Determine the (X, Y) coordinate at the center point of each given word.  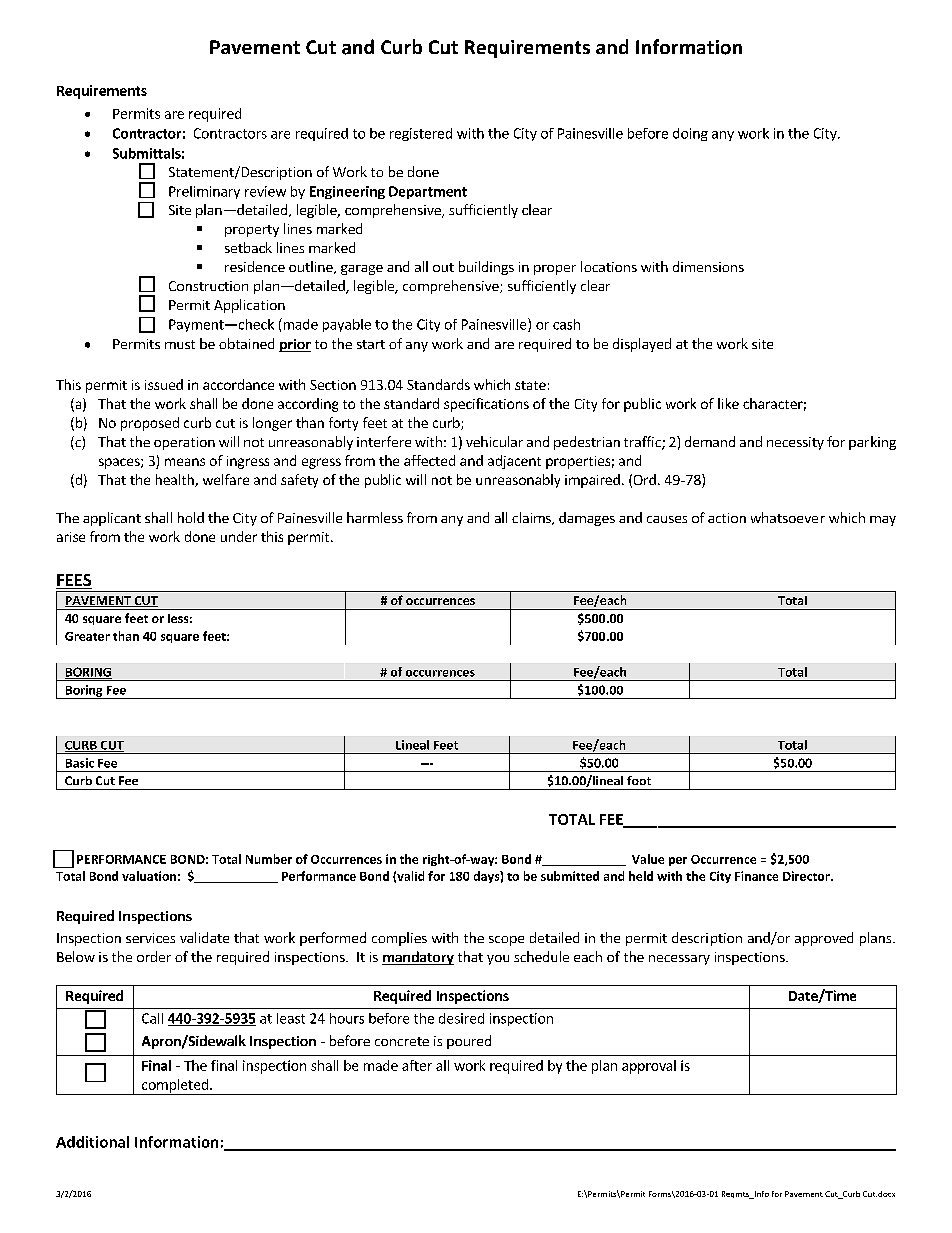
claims (532, 518)
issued (164, 384)
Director (807, 876)
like (728, 403)
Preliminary (204, 192)
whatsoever (788, 517)
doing (690, 134)
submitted (570, 876)
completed (175, 1087)
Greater (87, 636)
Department (428, 192)
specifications (486, 405)
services (150, 938)
